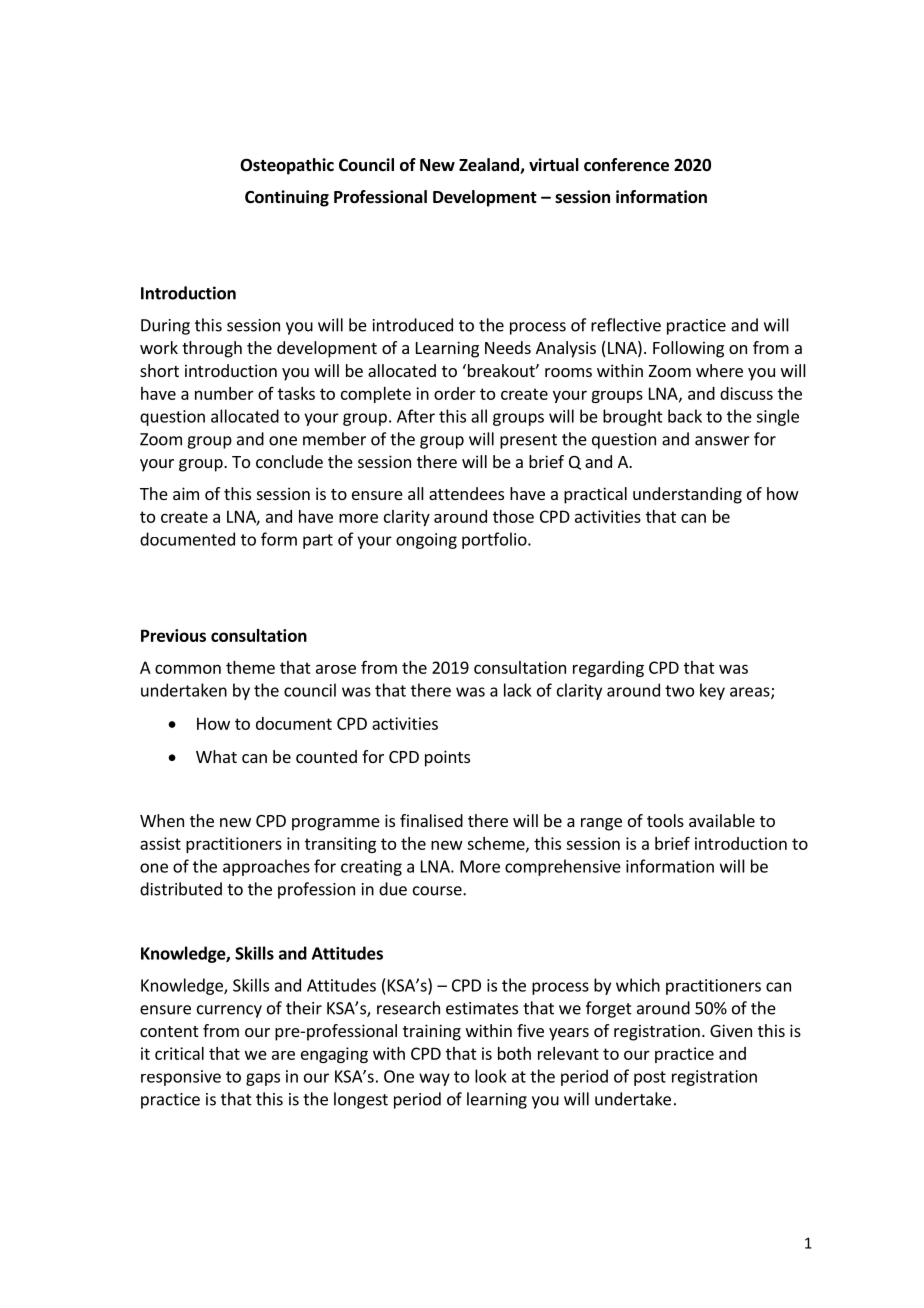  I want to click on What, so click(216, 756).
